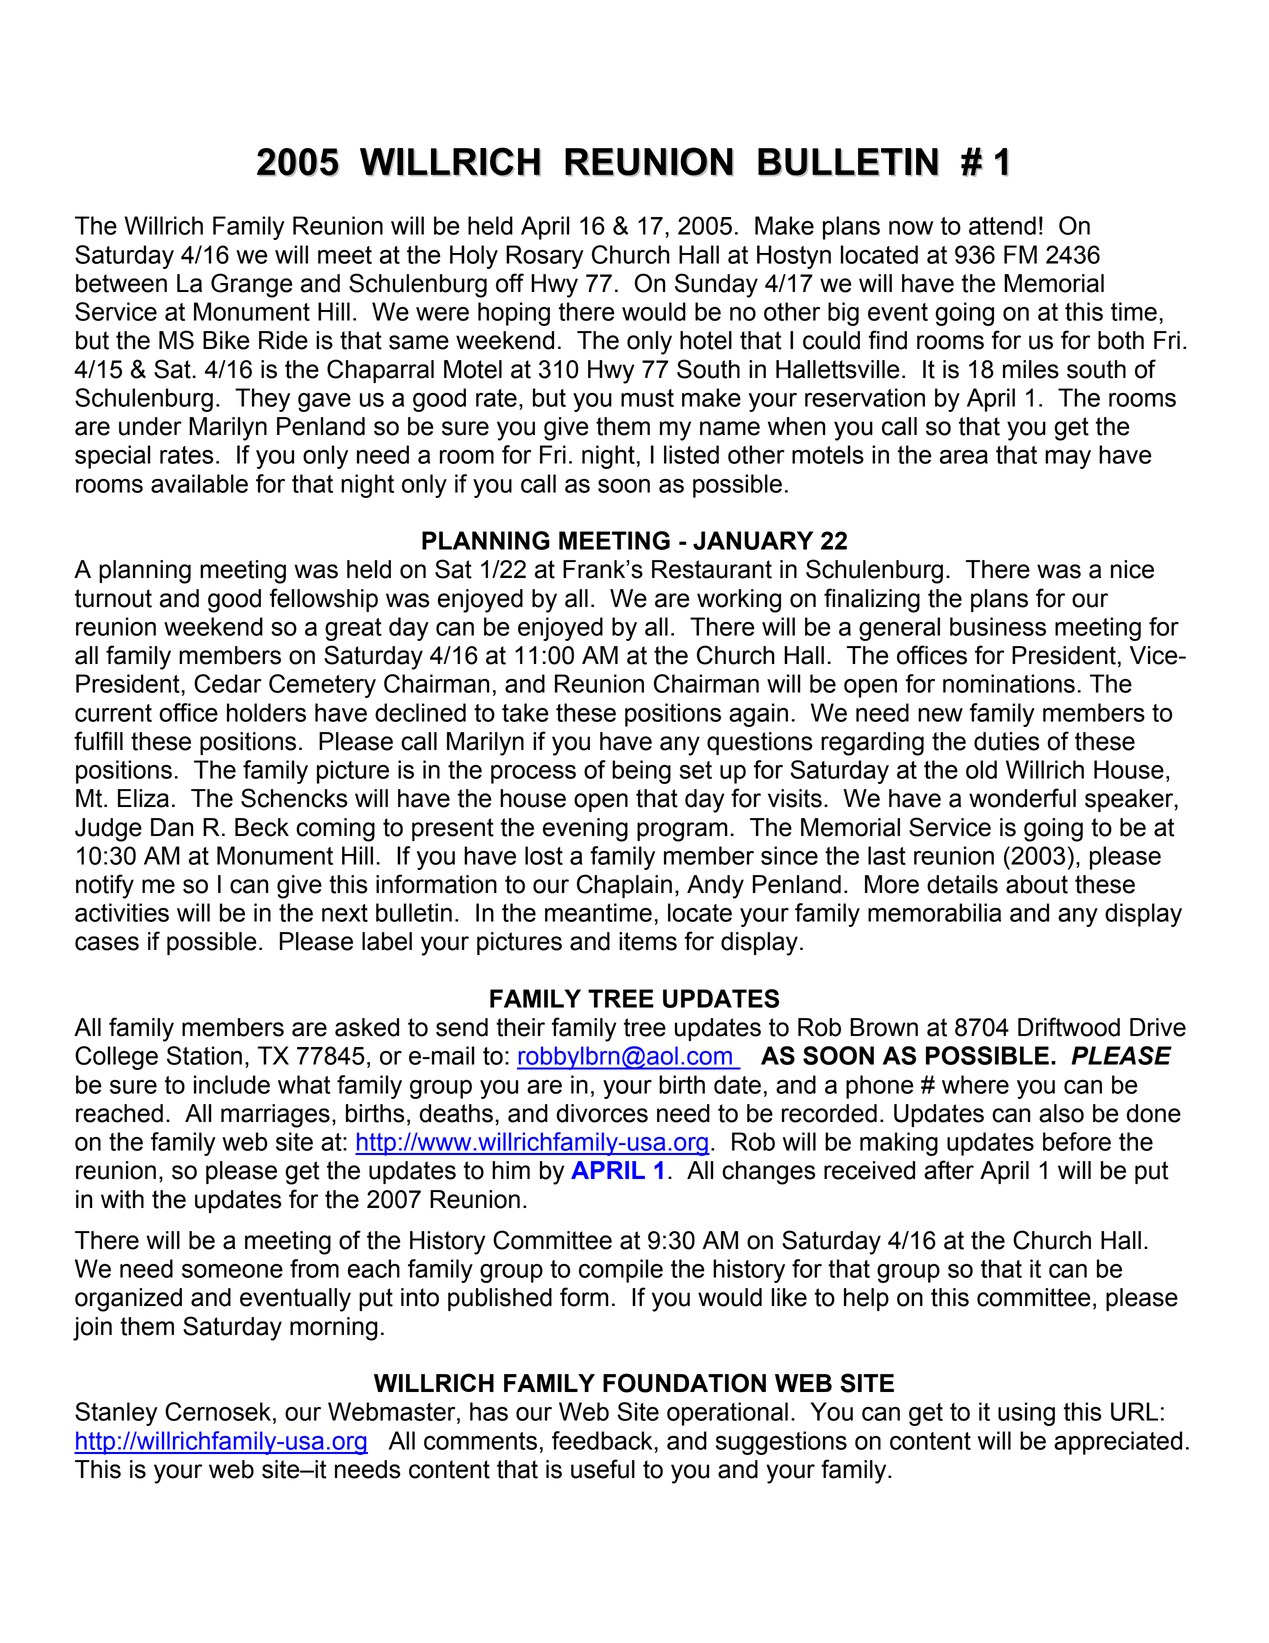 The image size is (1269, 1643). What do you see at coordinates (1002, 225) in the document?
I see `attend` at bounding box center [1002, 225].
